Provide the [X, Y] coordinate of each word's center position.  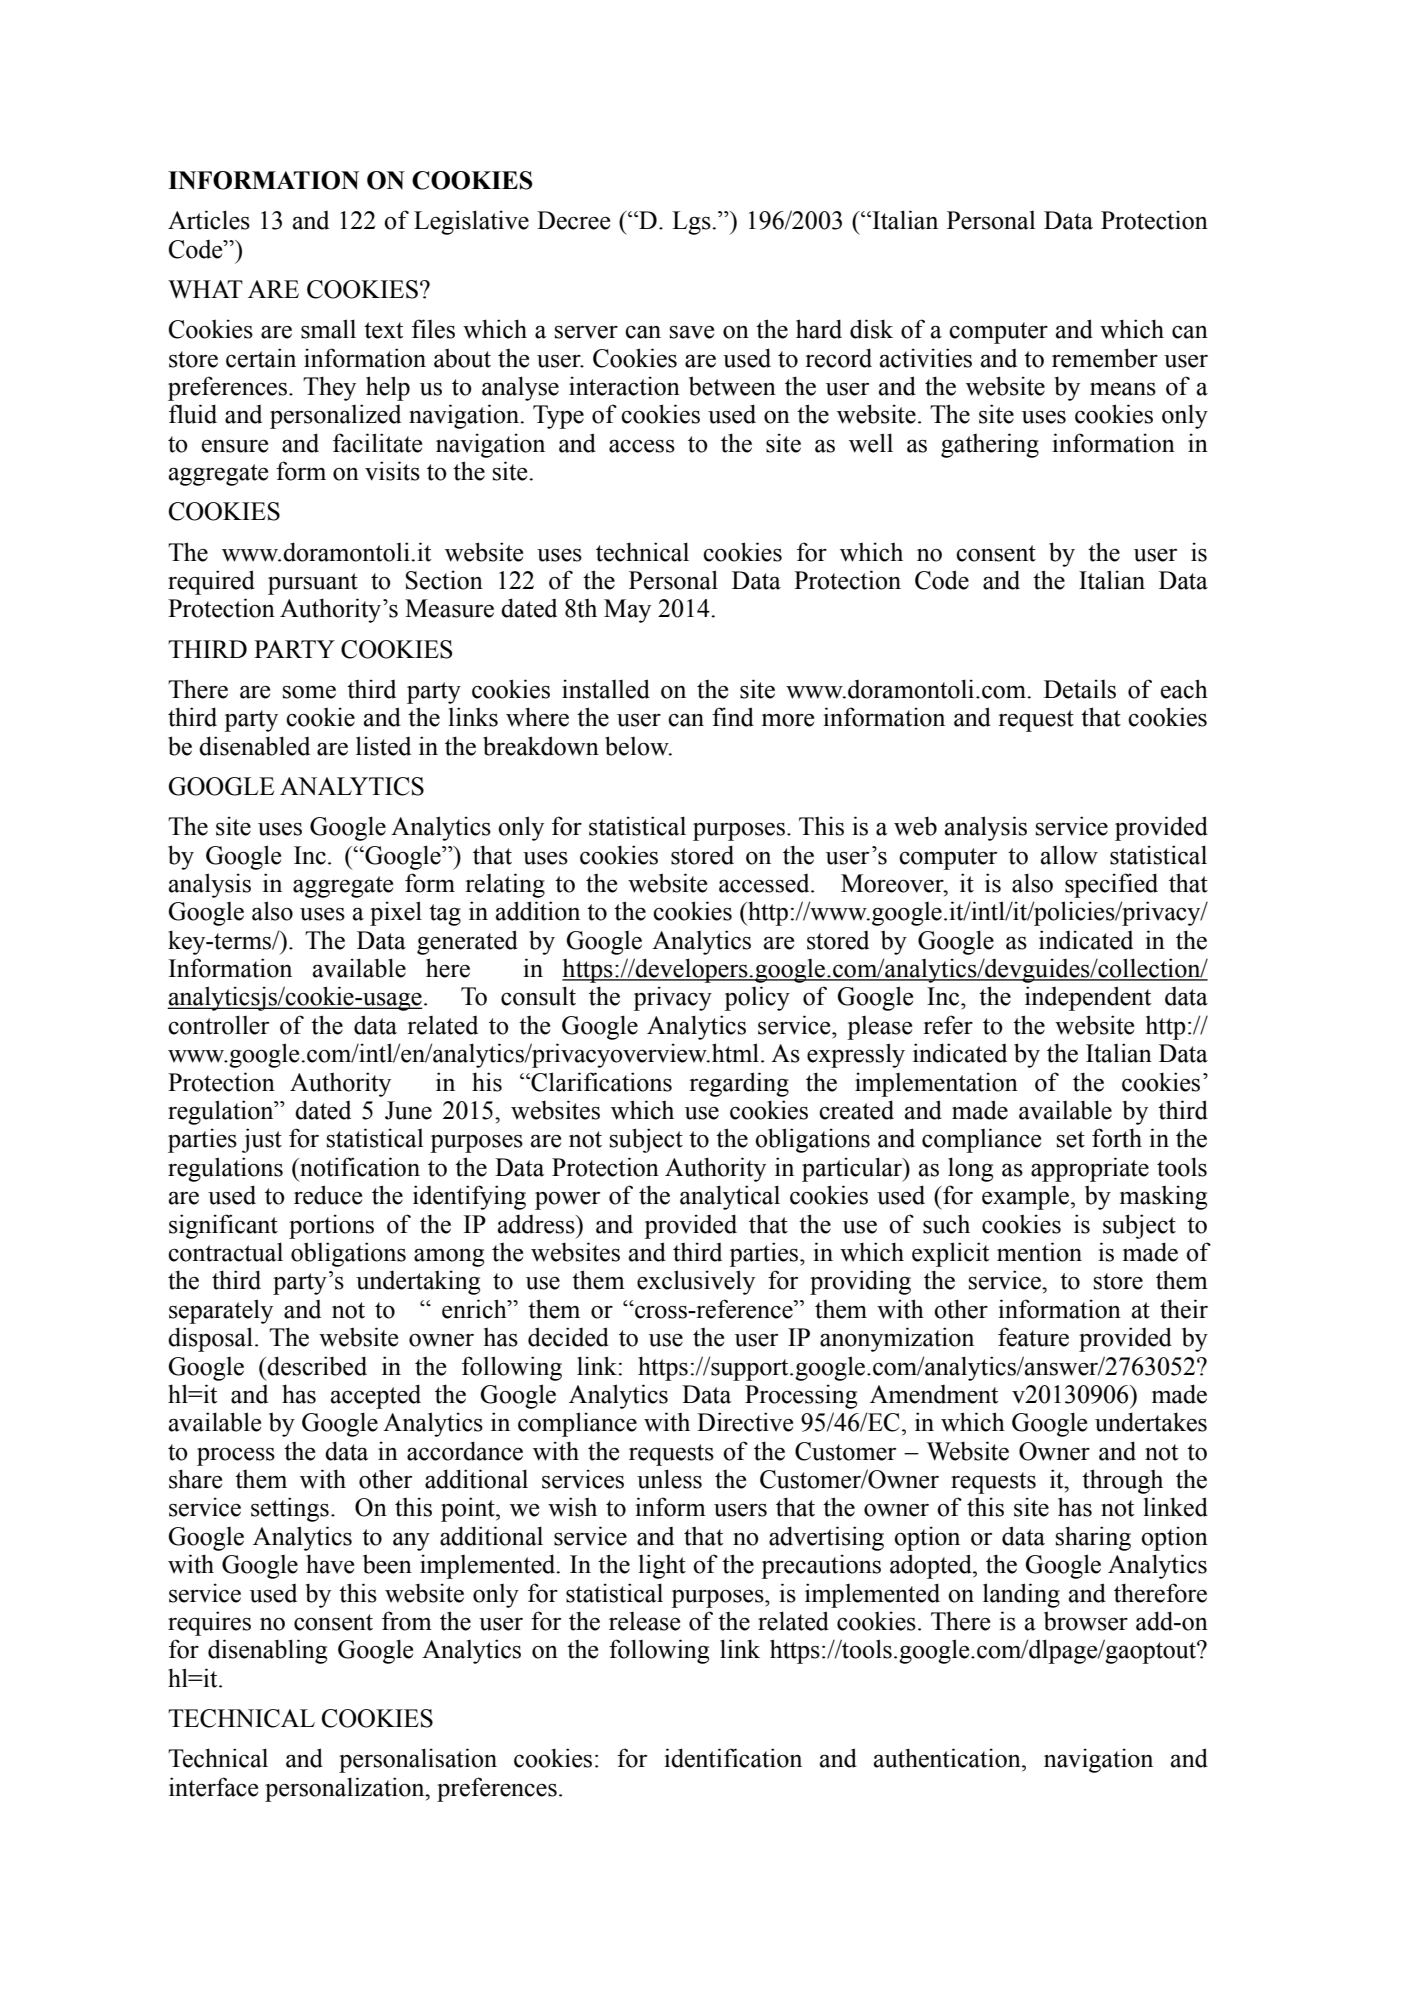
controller [218, 1025]
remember [1105, 358]
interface [213, 1787]
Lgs [692, 223]
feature [1033, 1337]
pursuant [313, 584]
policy [757, 998]
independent [1088, 998]
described [317, 1366]
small [328, 329]
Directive [745, 1422]
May [627, 611]
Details [1080, 689]
